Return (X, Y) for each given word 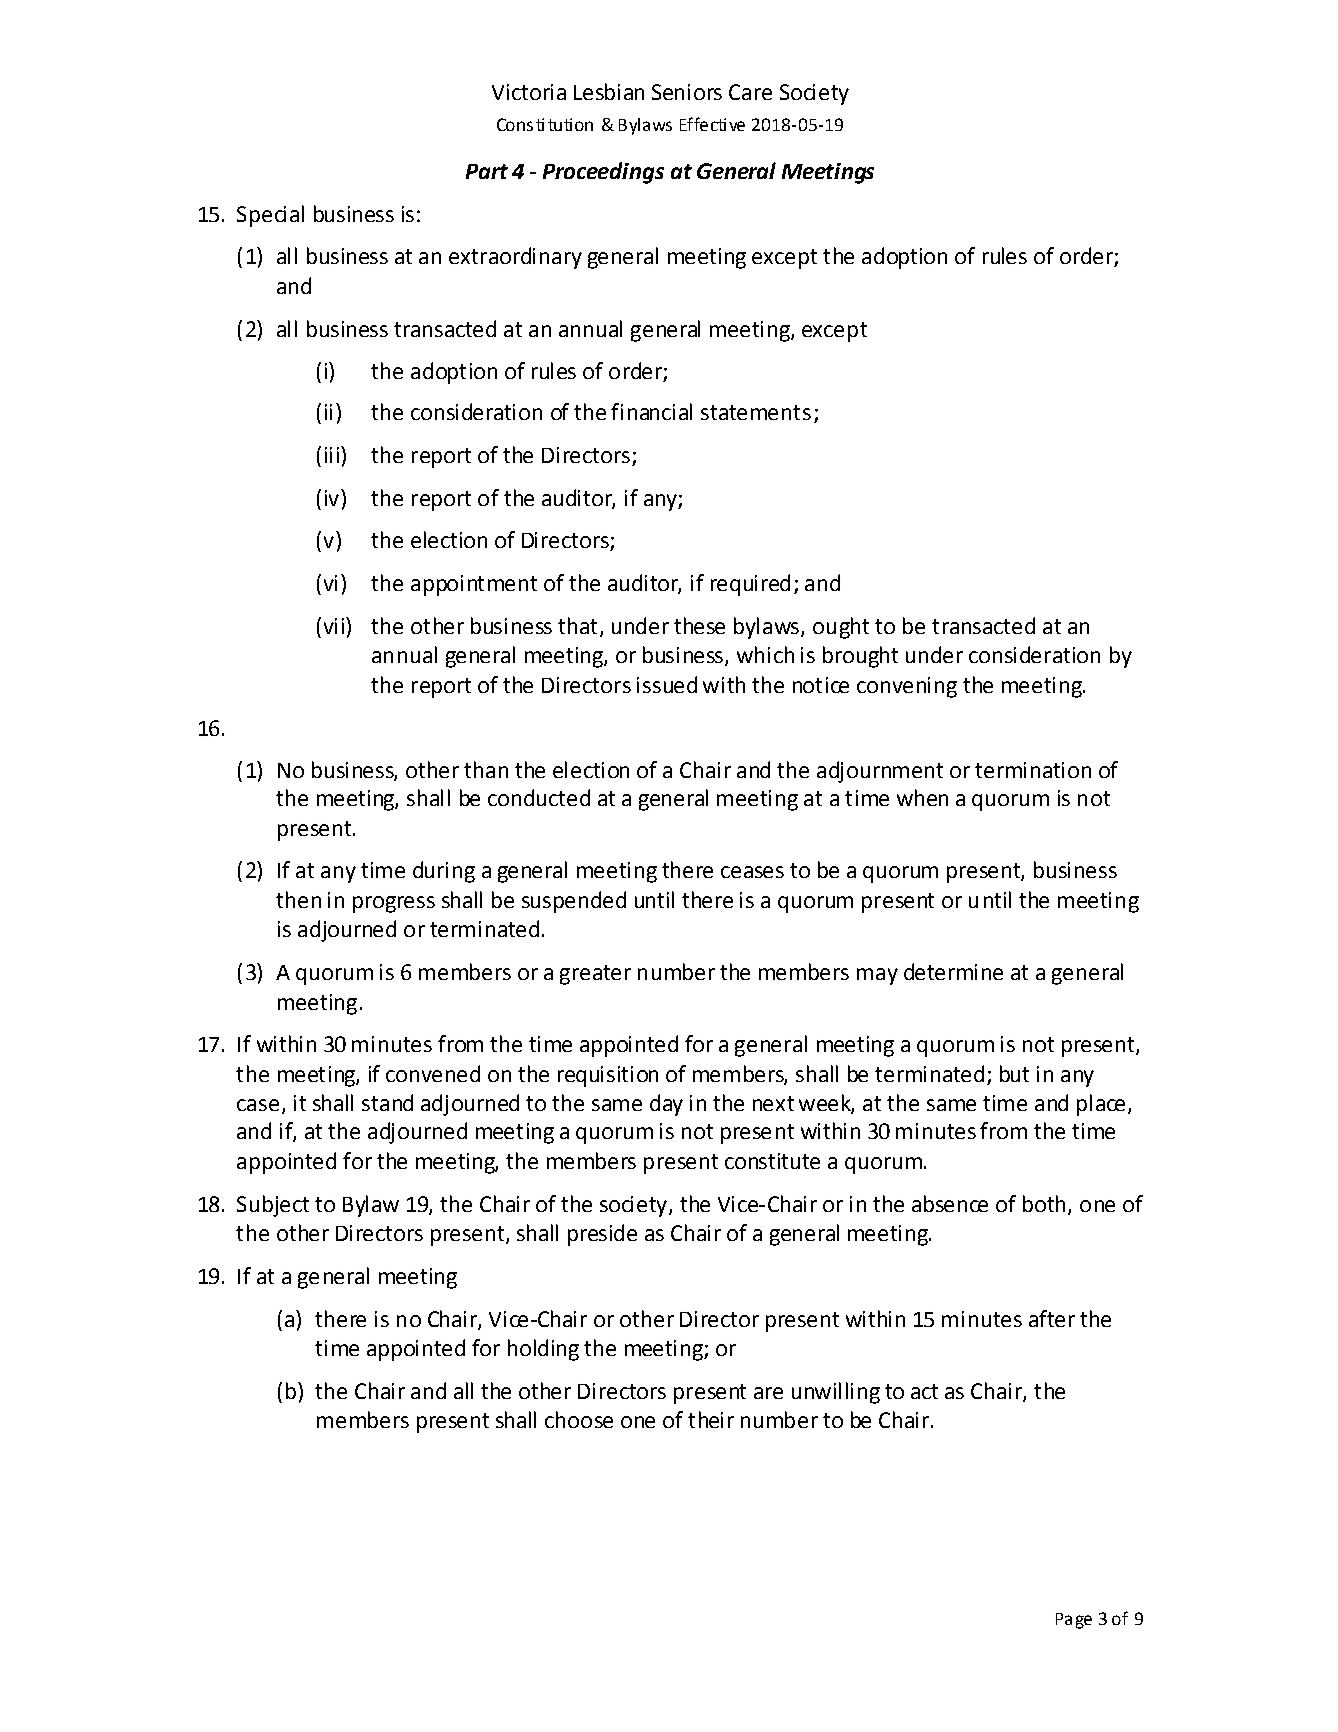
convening (907, 687)
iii (332, 455)
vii (334, 626)
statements (756, 412)
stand (387, 1102)
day (666, 1105)
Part (487, 171)
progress (394, 904)
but (1014, 1073)
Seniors (687, 92)
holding (543, 1350)
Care (750, 92)
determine (953, 971)
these (699, 625)
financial (651, 411)
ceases (752, 872)
